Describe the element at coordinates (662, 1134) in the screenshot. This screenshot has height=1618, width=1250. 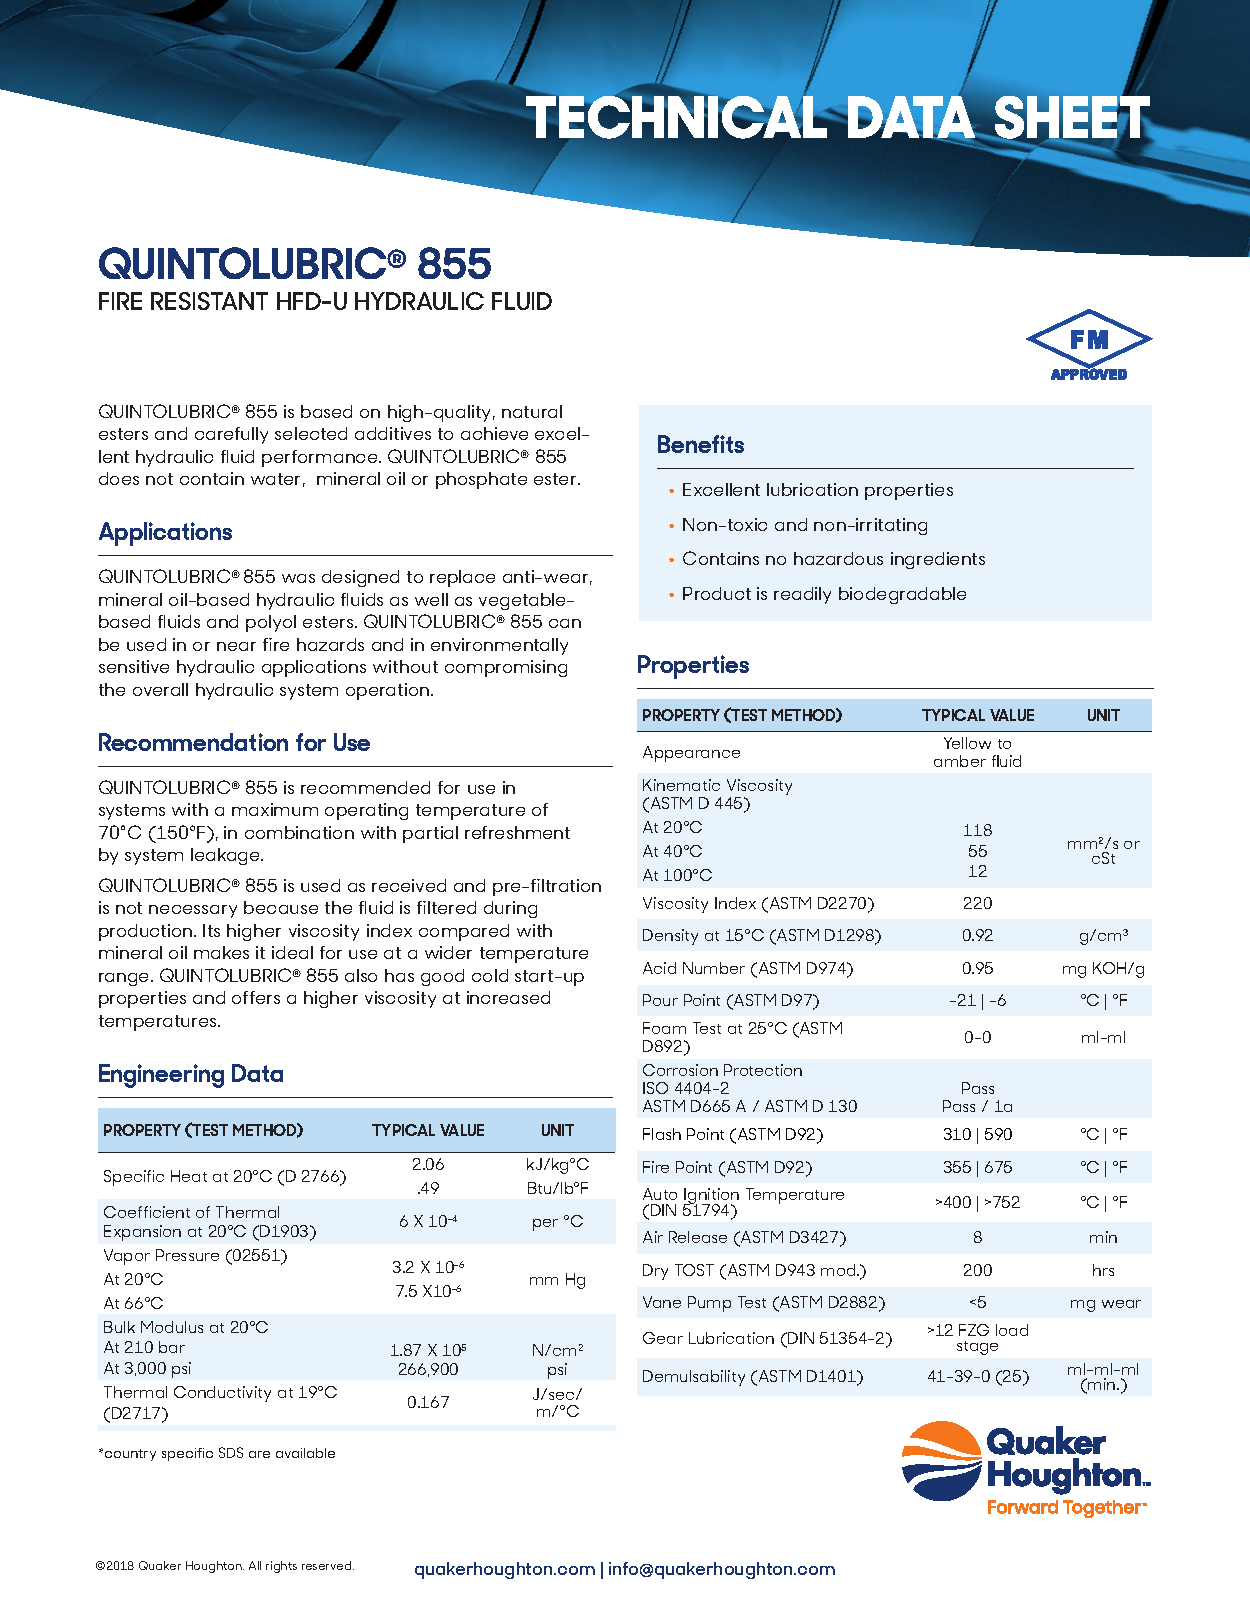
I see `Flash` at that location.
